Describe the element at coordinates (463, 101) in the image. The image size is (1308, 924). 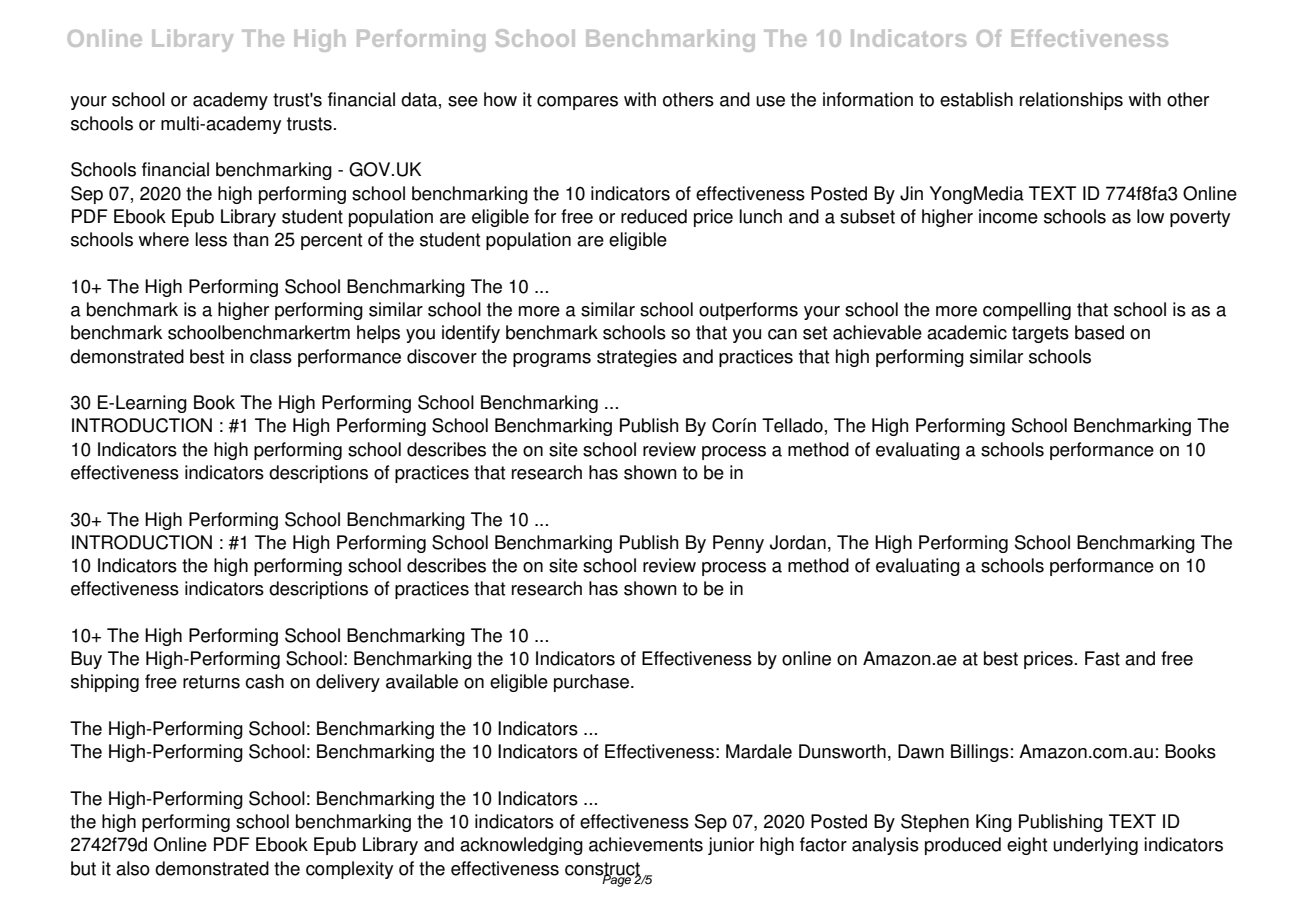
I see `see` at that location.
